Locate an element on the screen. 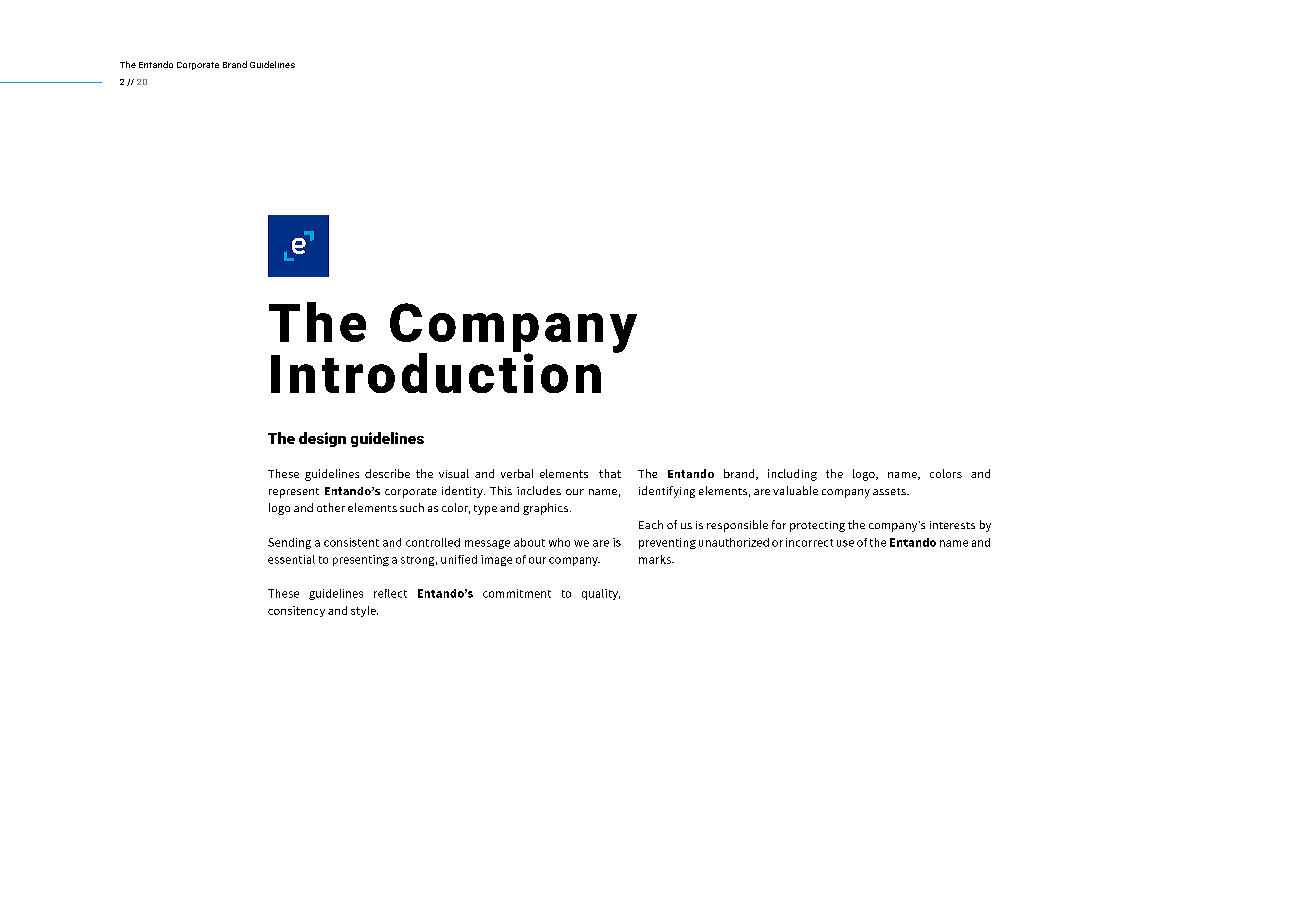  Introduction is located at coordinates (436, 372).
